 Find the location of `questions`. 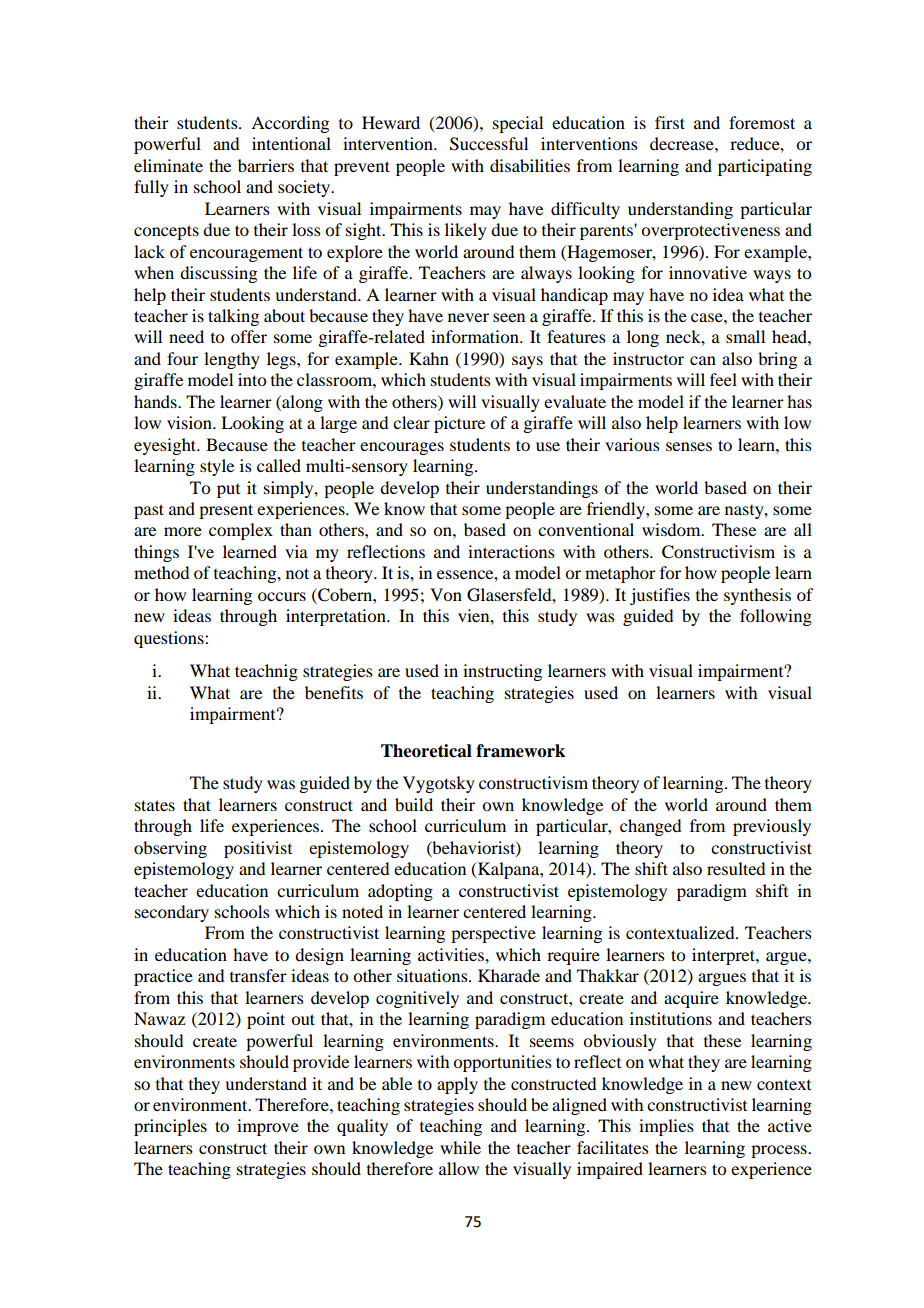

questions is located at coordinates (170, 639).
